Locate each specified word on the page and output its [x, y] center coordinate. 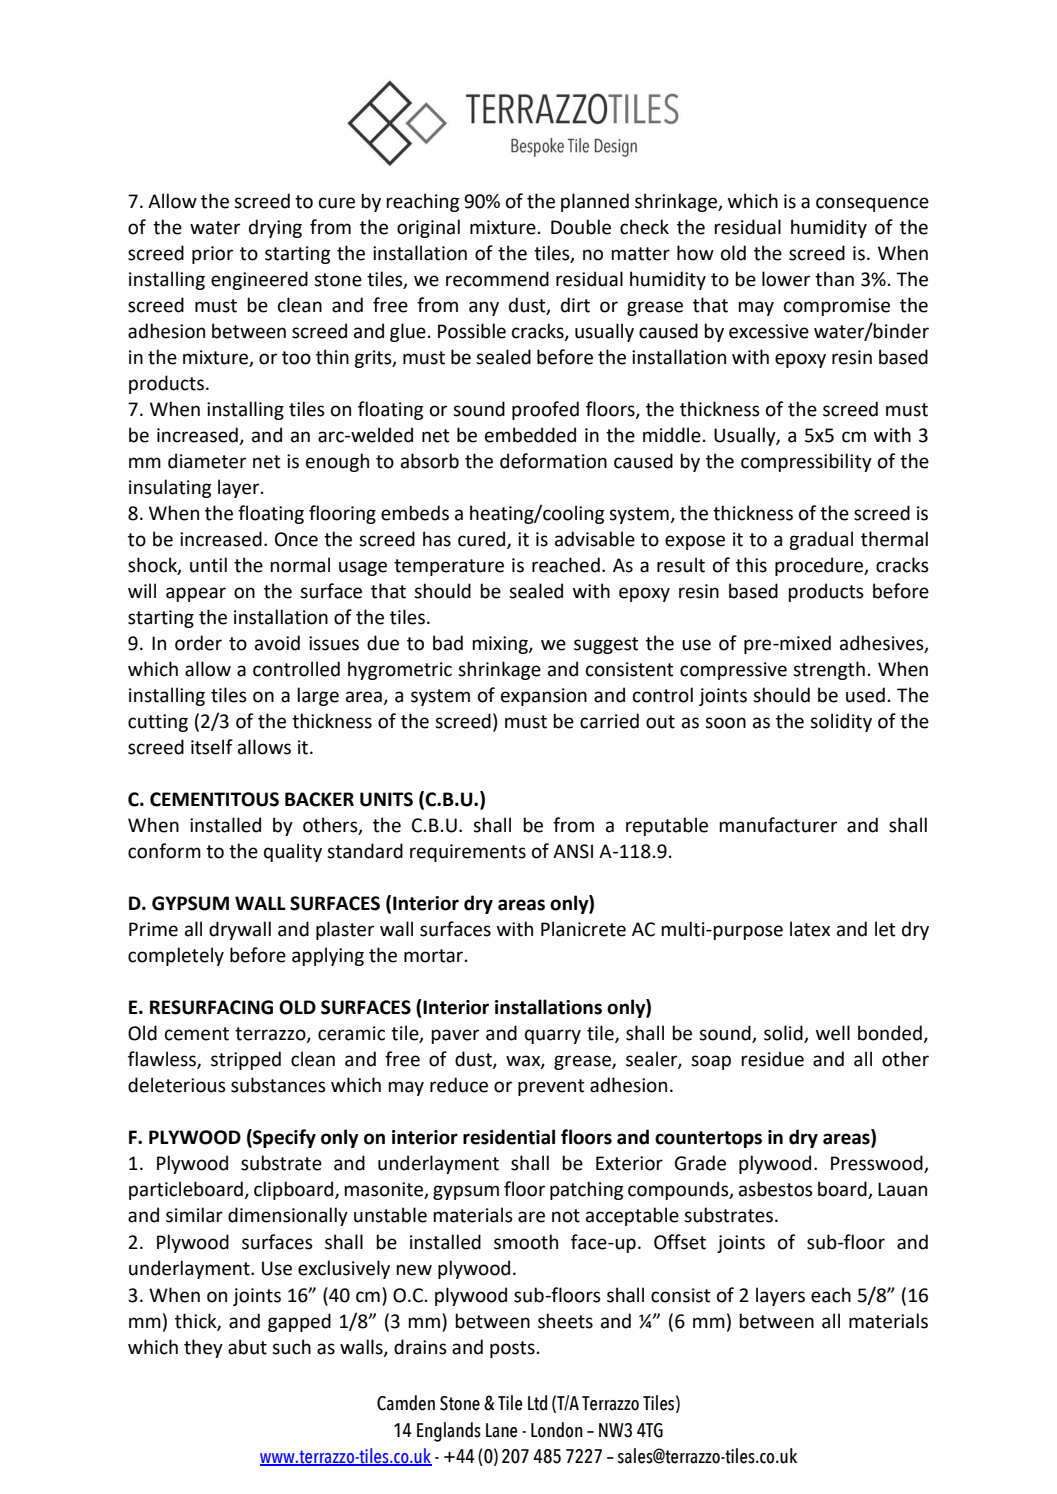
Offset [680, 1242]
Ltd [537, 1403]
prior [212, 255]
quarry [553, 1036]
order [198, 643]
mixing [501, 645]
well [833, 1033]
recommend [497, 279]
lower [786, 279]
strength [829, 670]
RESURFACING [211, 1007]
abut [247, 1347]
